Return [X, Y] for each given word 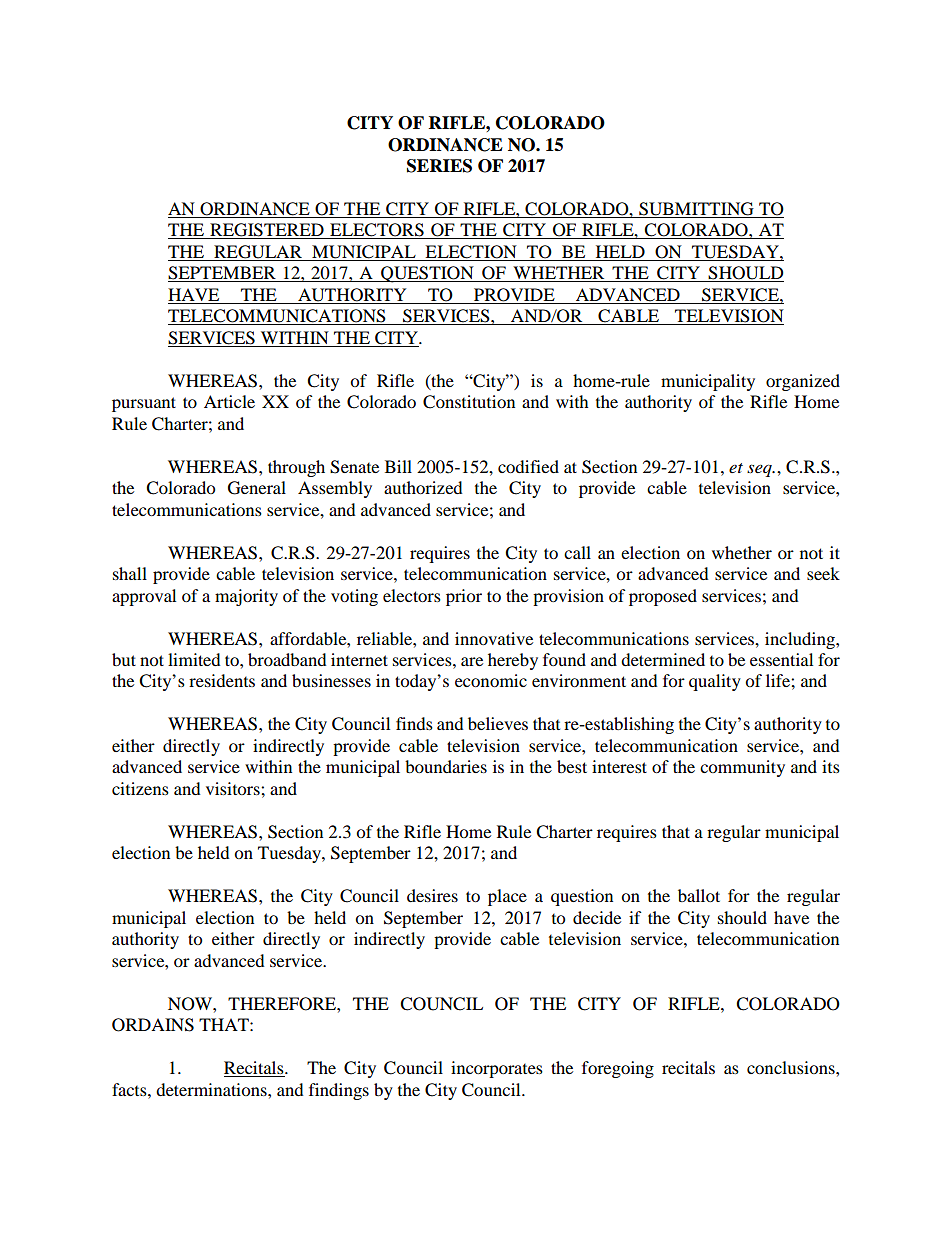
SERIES [439, 166]
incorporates [497, 1069]
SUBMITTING [696, 210]
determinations [212, 1089]
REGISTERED [267, 231]
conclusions [792, 1067]
